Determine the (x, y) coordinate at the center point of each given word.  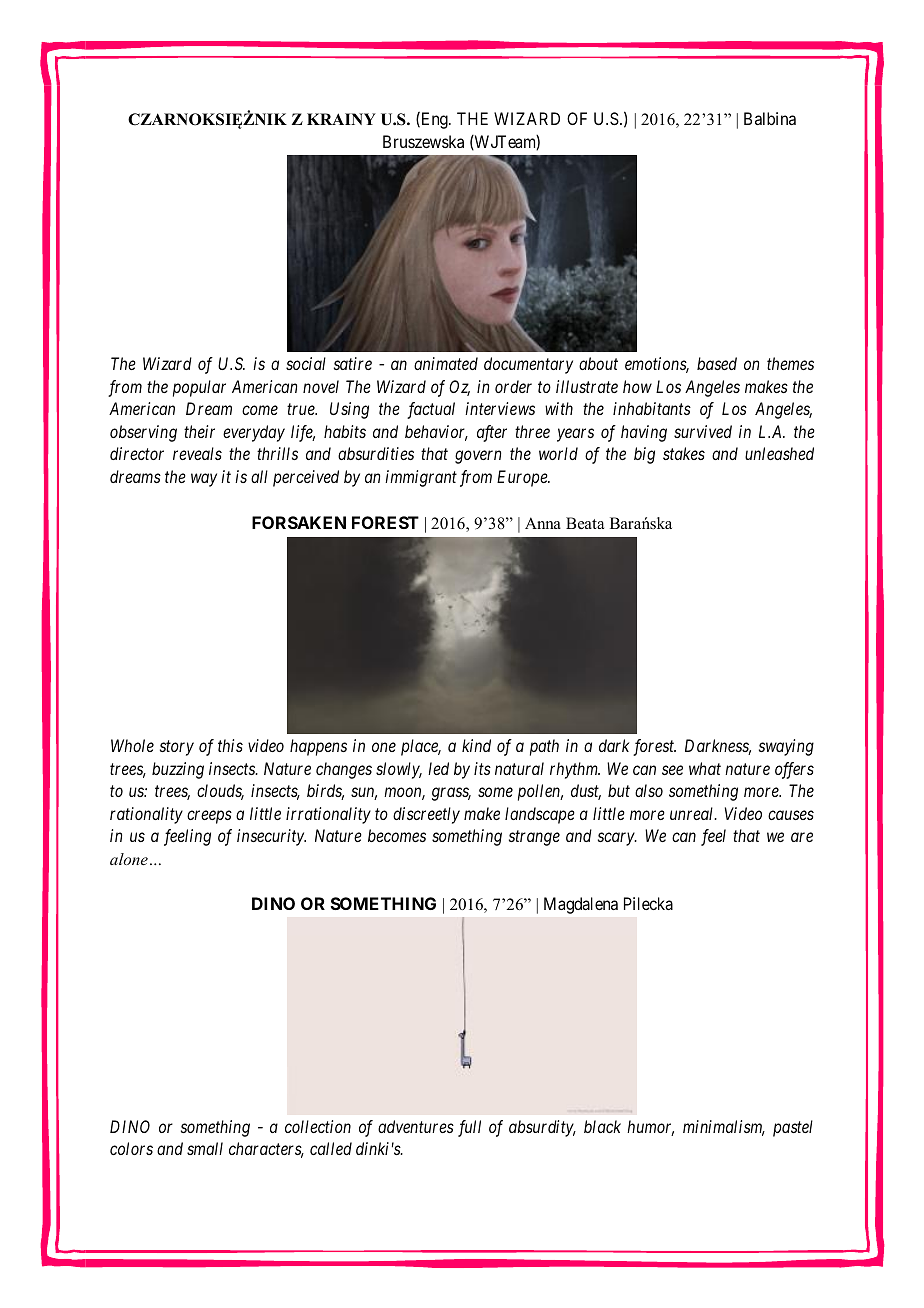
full (469, 1128)
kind (476, 745)
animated (446, 363)
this (230, 745)
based (717, 363)
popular (199, 388)
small (205, 1148)
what (705, 768)
